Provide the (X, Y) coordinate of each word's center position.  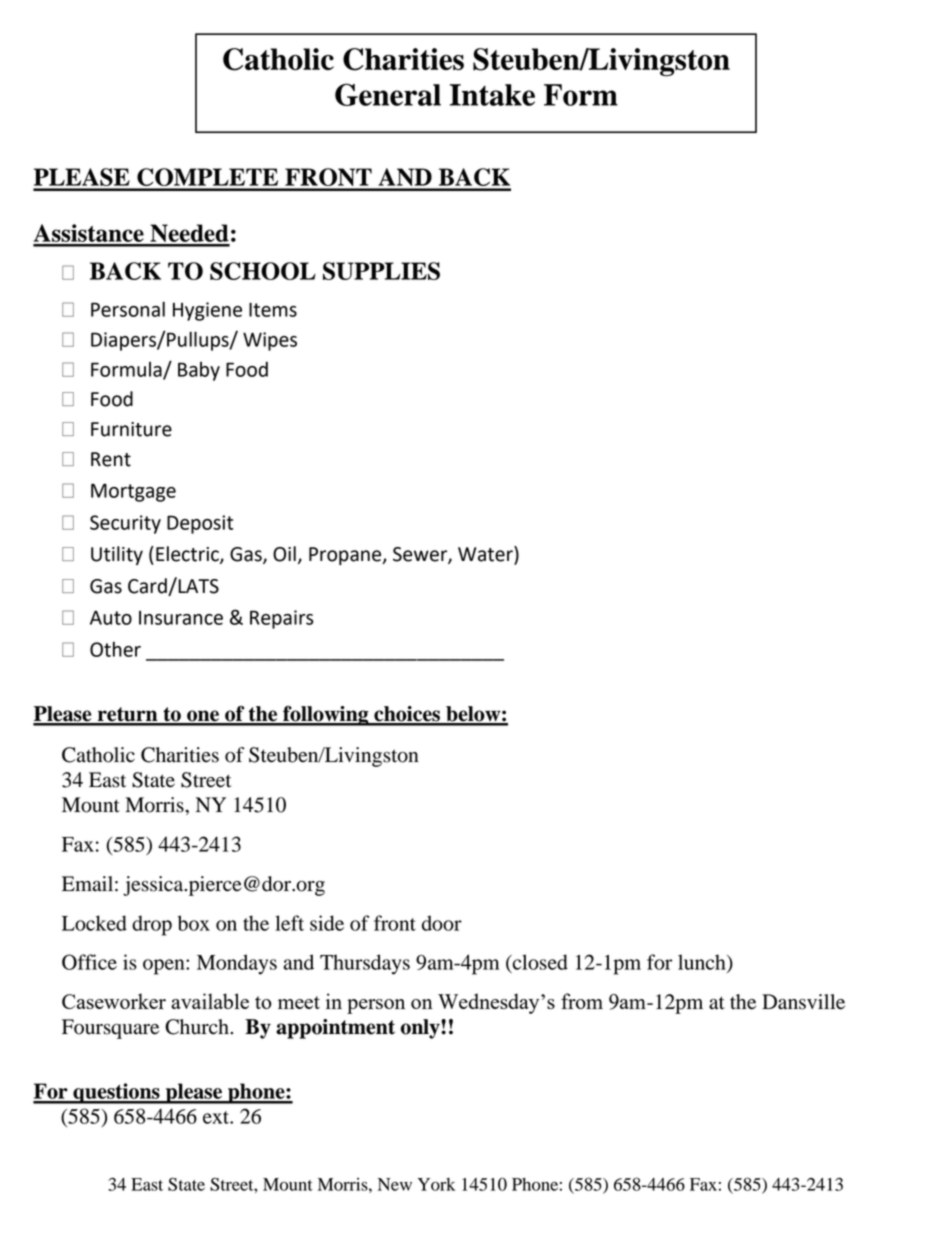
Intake (492, 95)
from (582, 1001)
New (395, 1184)
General (388, 94)
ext (217, 1117)
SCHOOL (263, 271)
